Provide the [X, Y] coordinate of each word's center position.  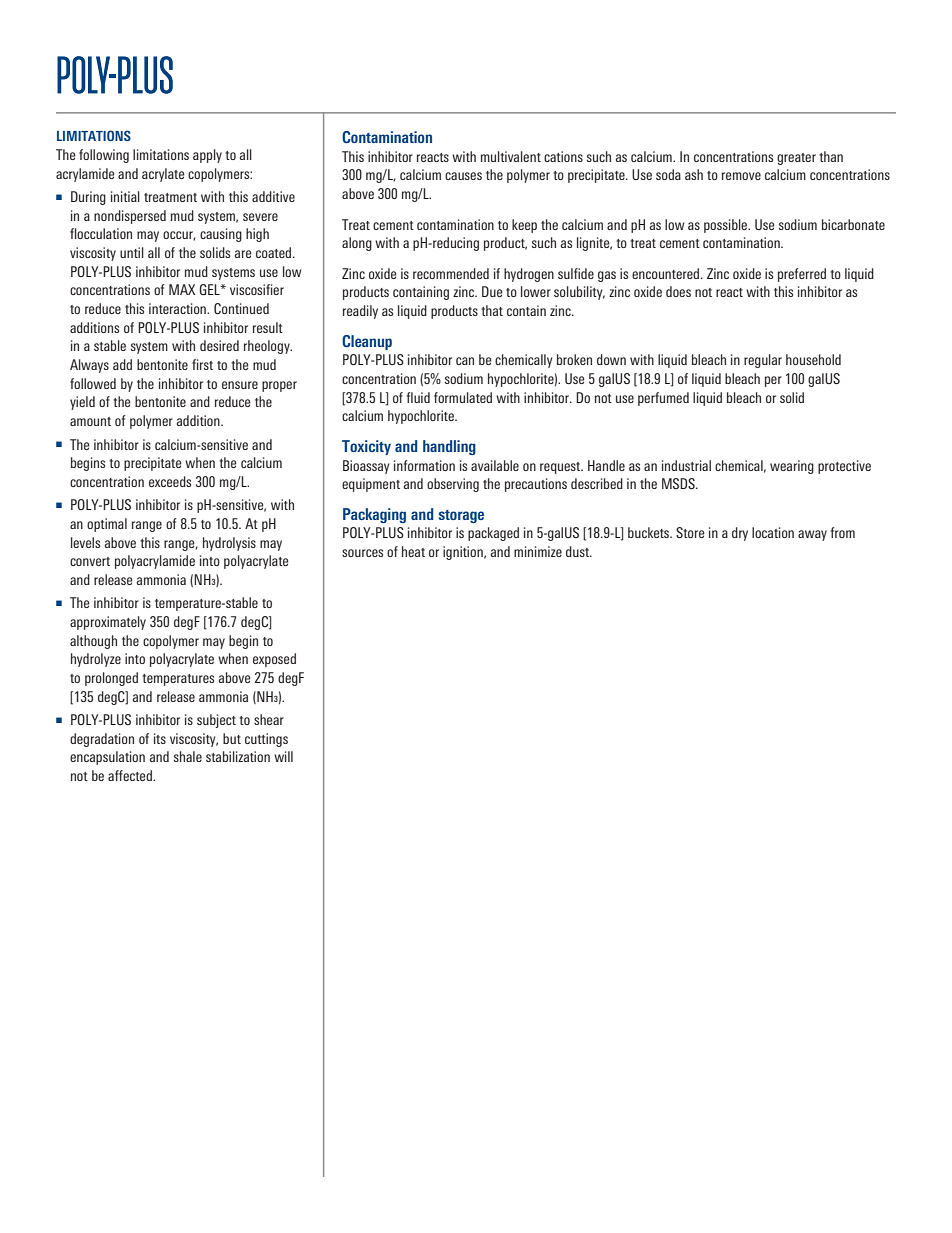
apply [207, 156]
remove [741, 176]
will [283, 756]
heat [413, 551]
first [202, 364]
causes [463, 176]
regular [763, 361]
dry [740, 534]
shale [188, 756]
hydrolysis [229, 544]
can [465, 361]
